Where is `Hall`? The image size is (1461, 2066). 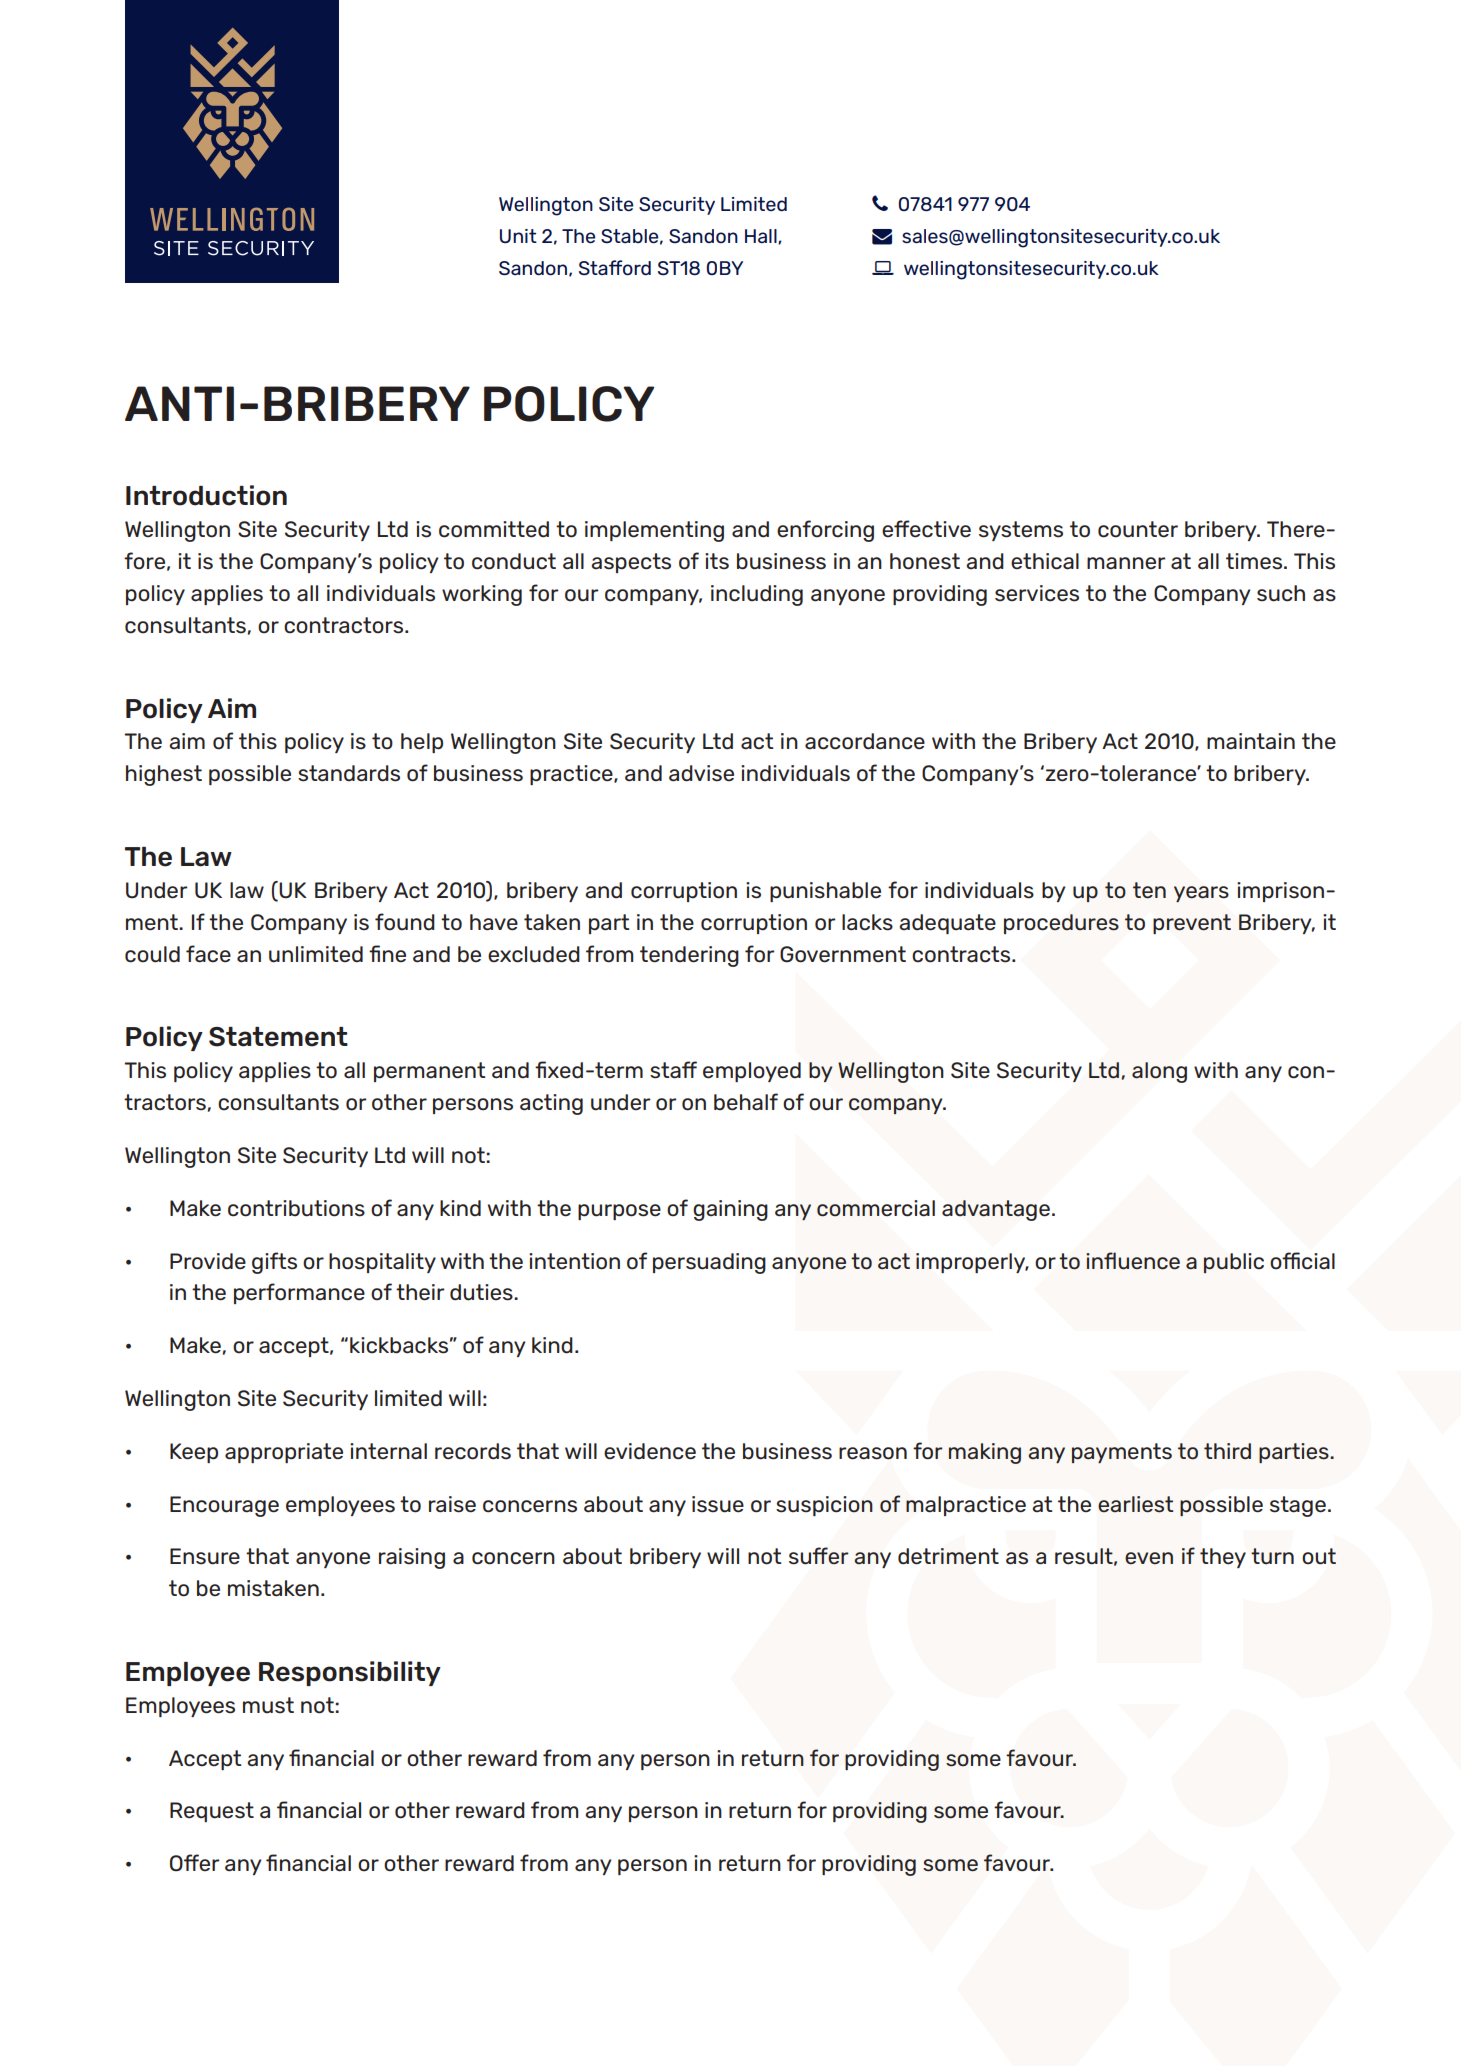
Hall is located at coordinates (762, 236).
